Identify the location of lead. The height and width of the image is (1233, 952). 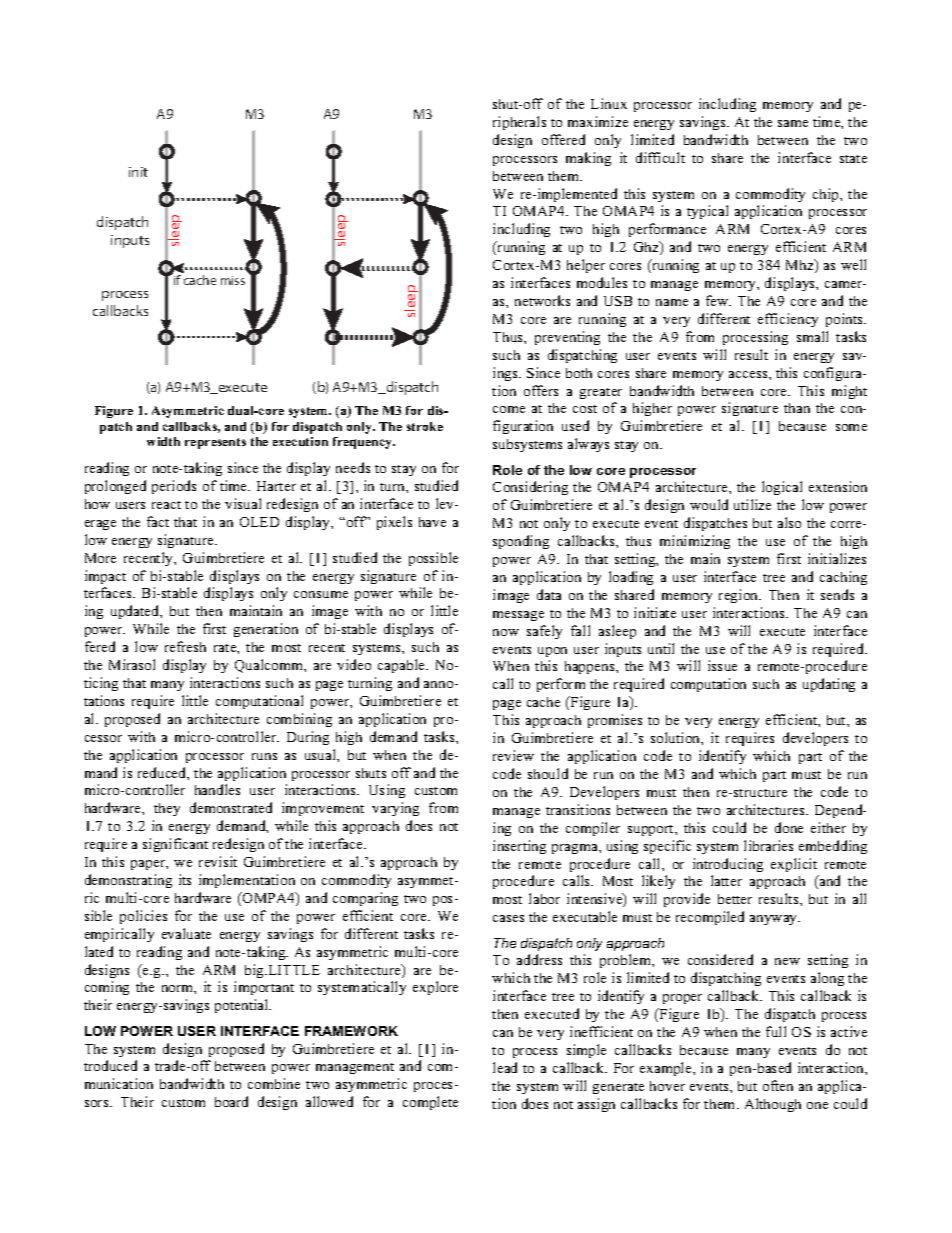
(505, 1067).
